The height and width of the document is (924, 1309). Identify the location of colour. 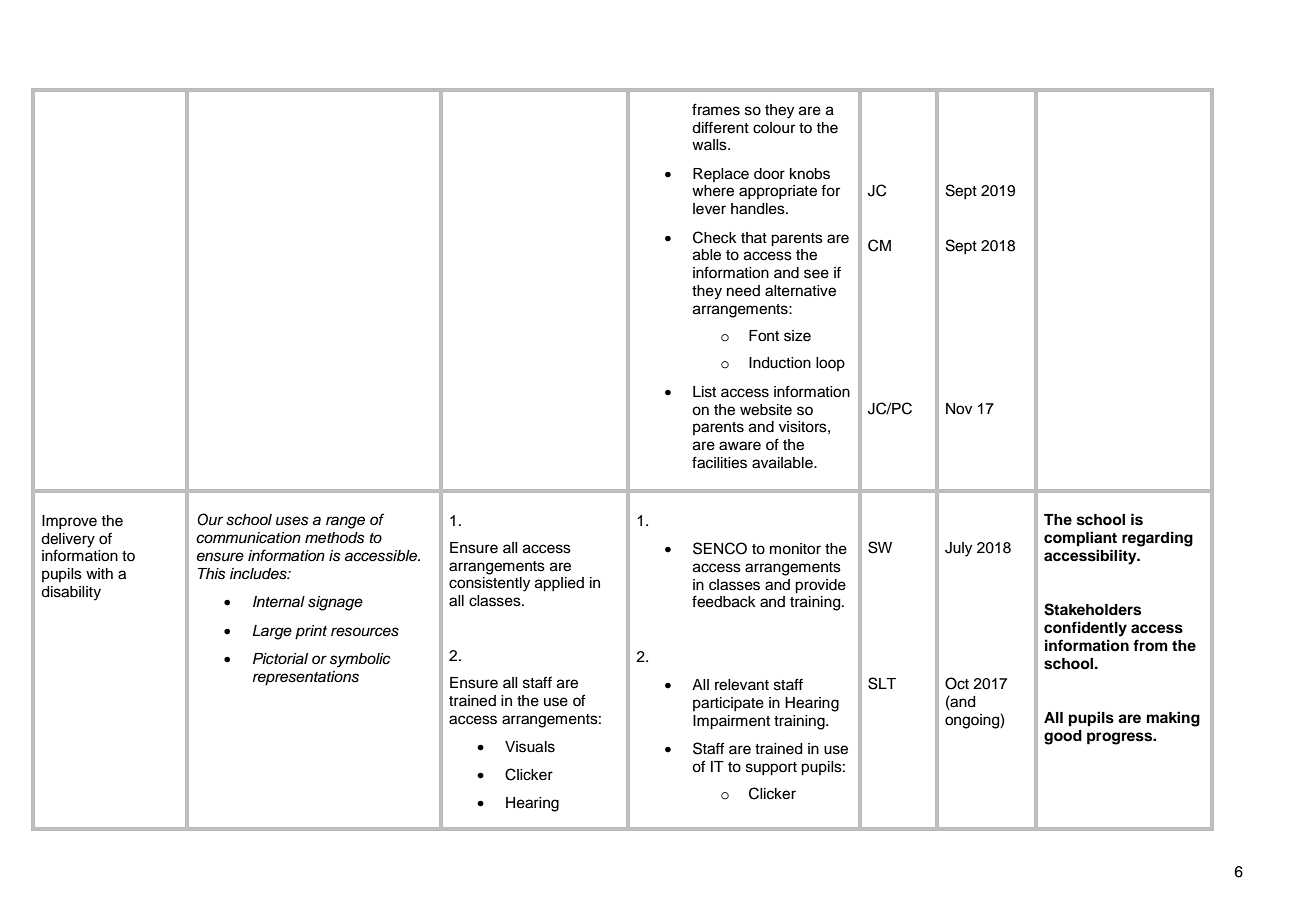
(774, 128).
